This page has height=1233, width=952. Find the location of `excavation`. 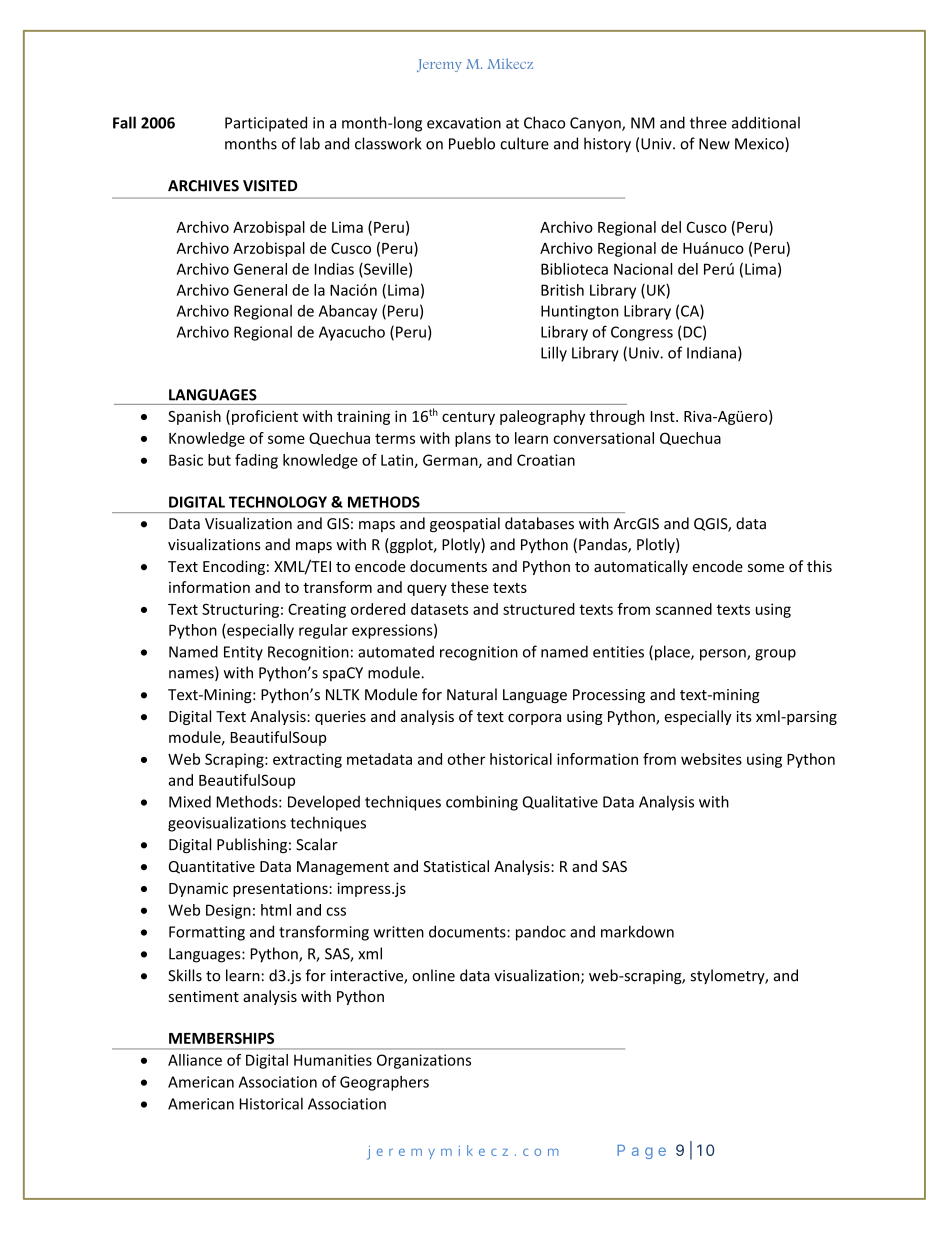

excavation is located at coordinates (464, 123).
